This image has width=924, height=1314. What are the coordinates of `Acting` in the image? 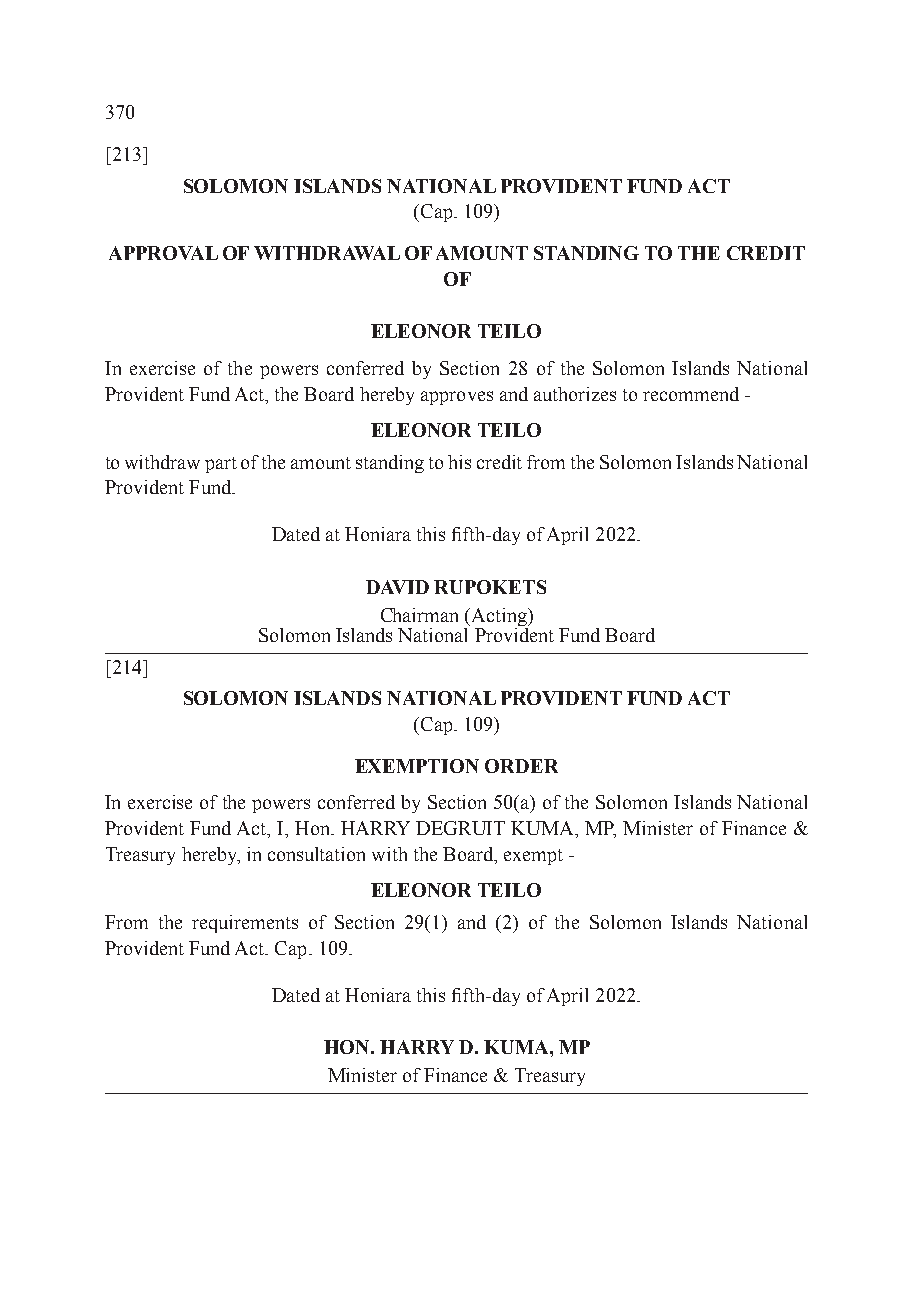 It's located at (499, 618).
